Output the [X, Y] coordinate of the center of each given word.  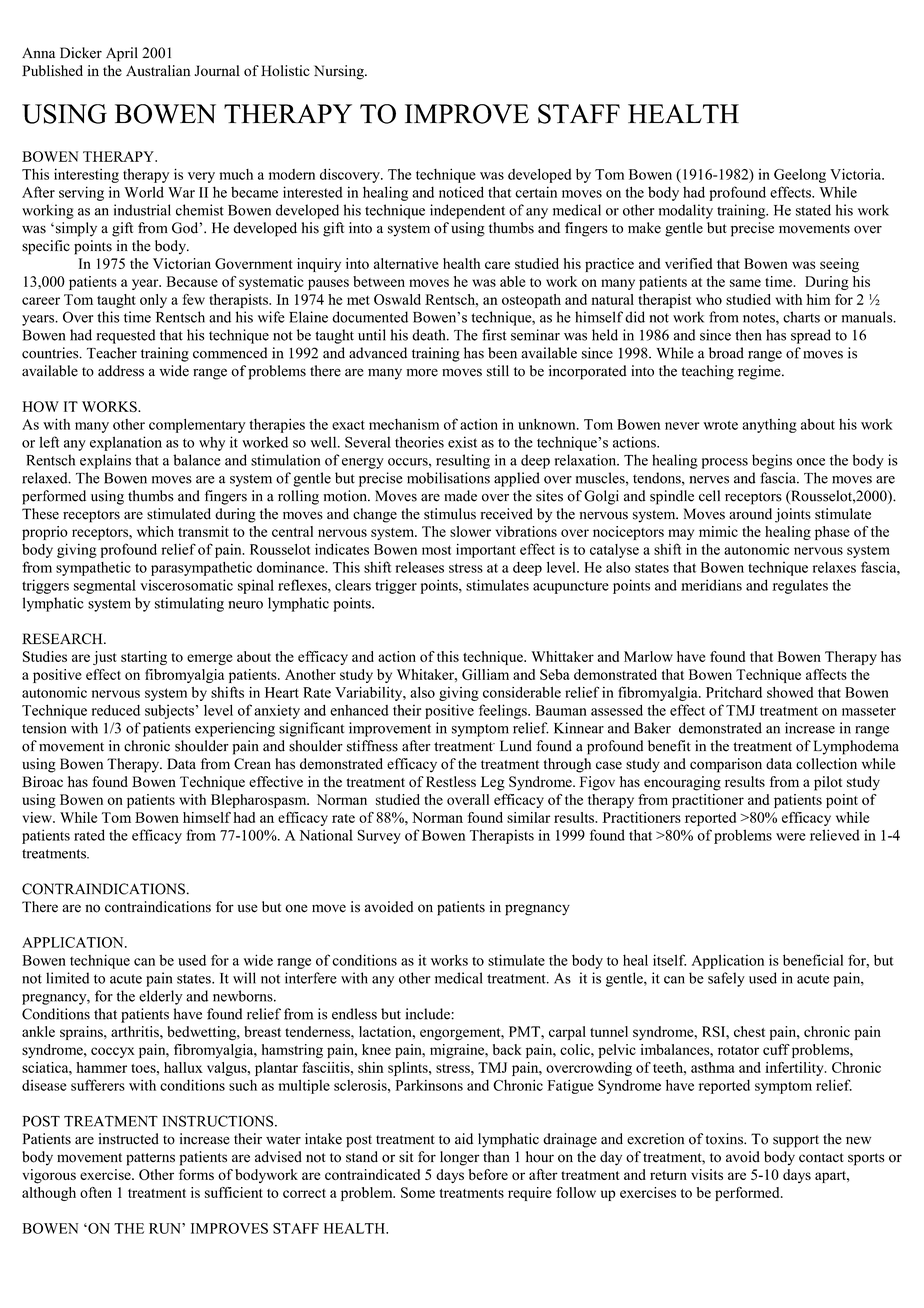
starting [144, 658]
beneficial [813, 960]
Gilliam [485, 674]
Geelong [800, 176]
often [96, 1192]
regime [760, 372]
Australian [158, 70]
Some [418, 1192]
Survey [379, 837]
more [422, 372]
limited [67, 978]
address [121, 371]
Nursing [340, 72]
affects [826, 674]
